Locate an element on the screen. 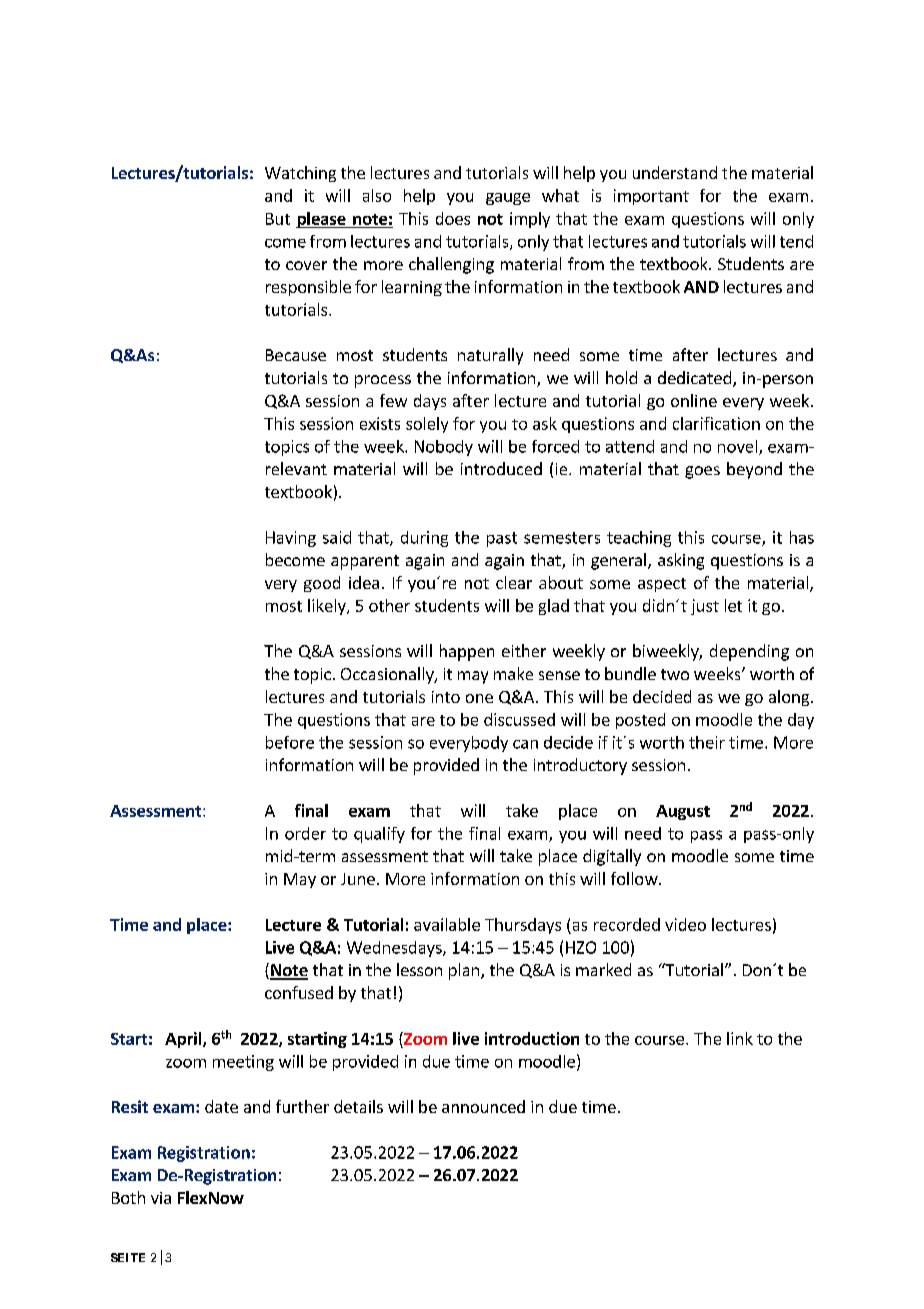 This screenshot has height=1309, width=924. But is located at coordinates (278, 219).
